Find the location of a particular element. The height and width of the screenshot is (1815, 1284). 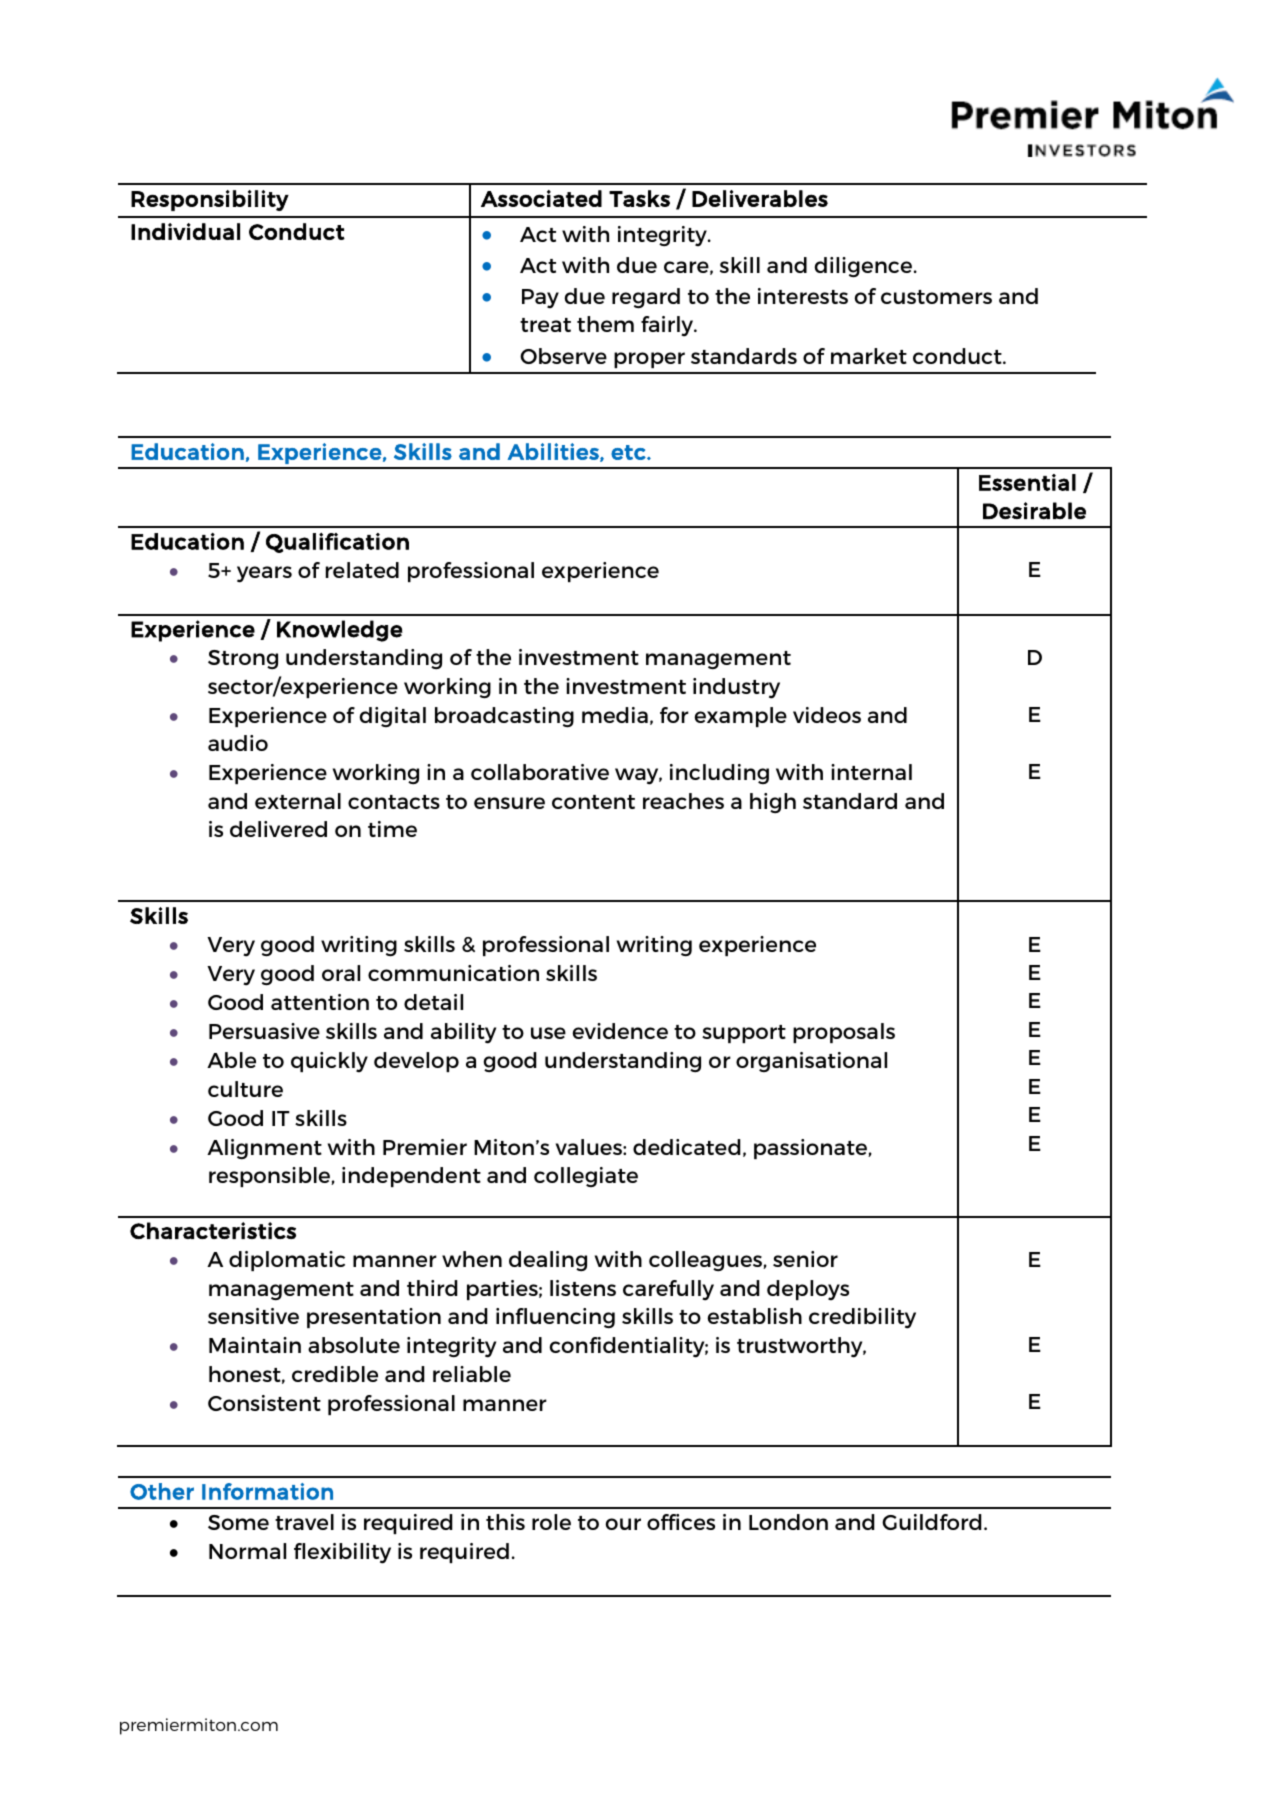

delivered is located at coordinates (278, 829).
